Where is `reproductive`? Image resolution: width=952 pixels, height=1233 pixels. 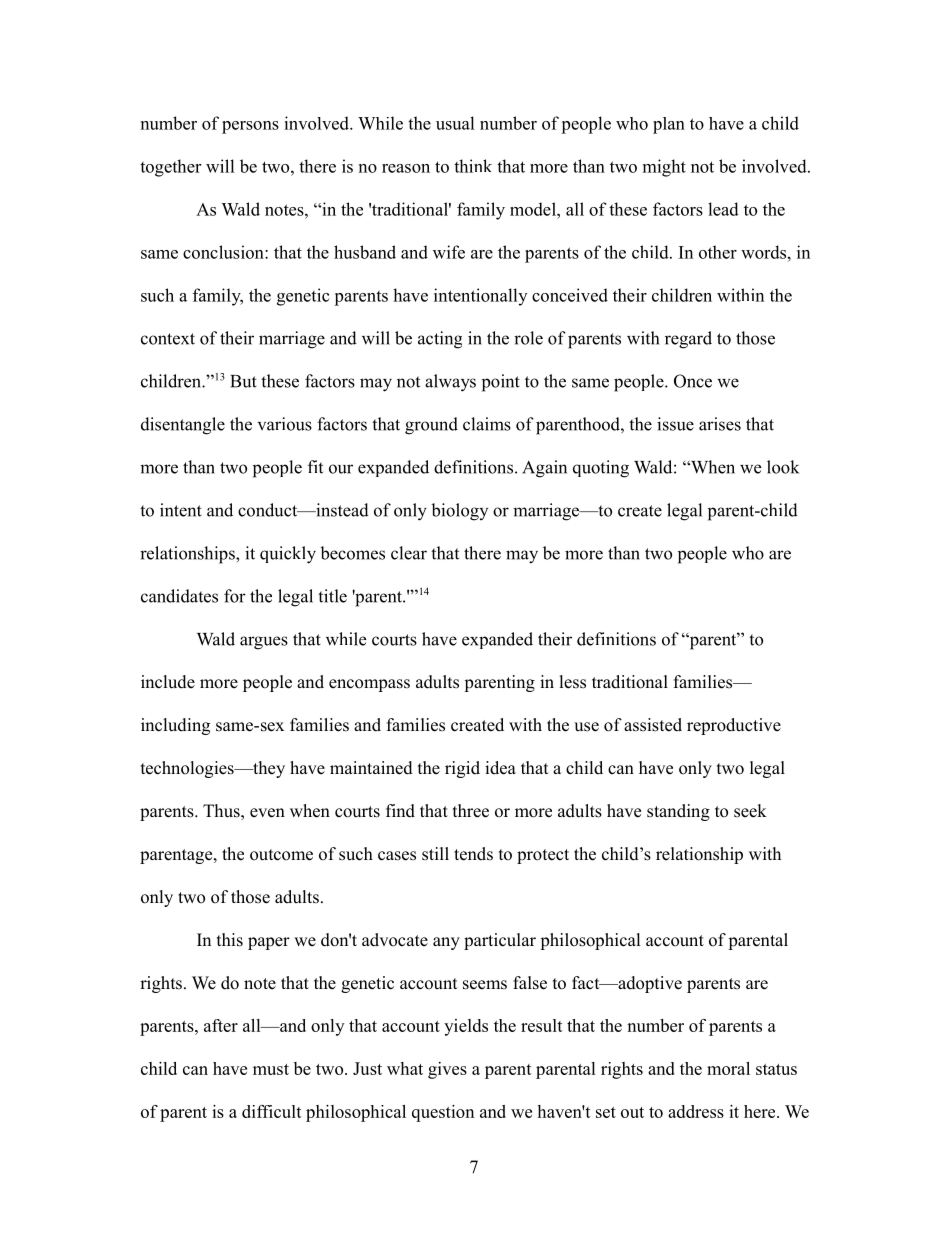
reproductive is located at coordinates (734, 726).
